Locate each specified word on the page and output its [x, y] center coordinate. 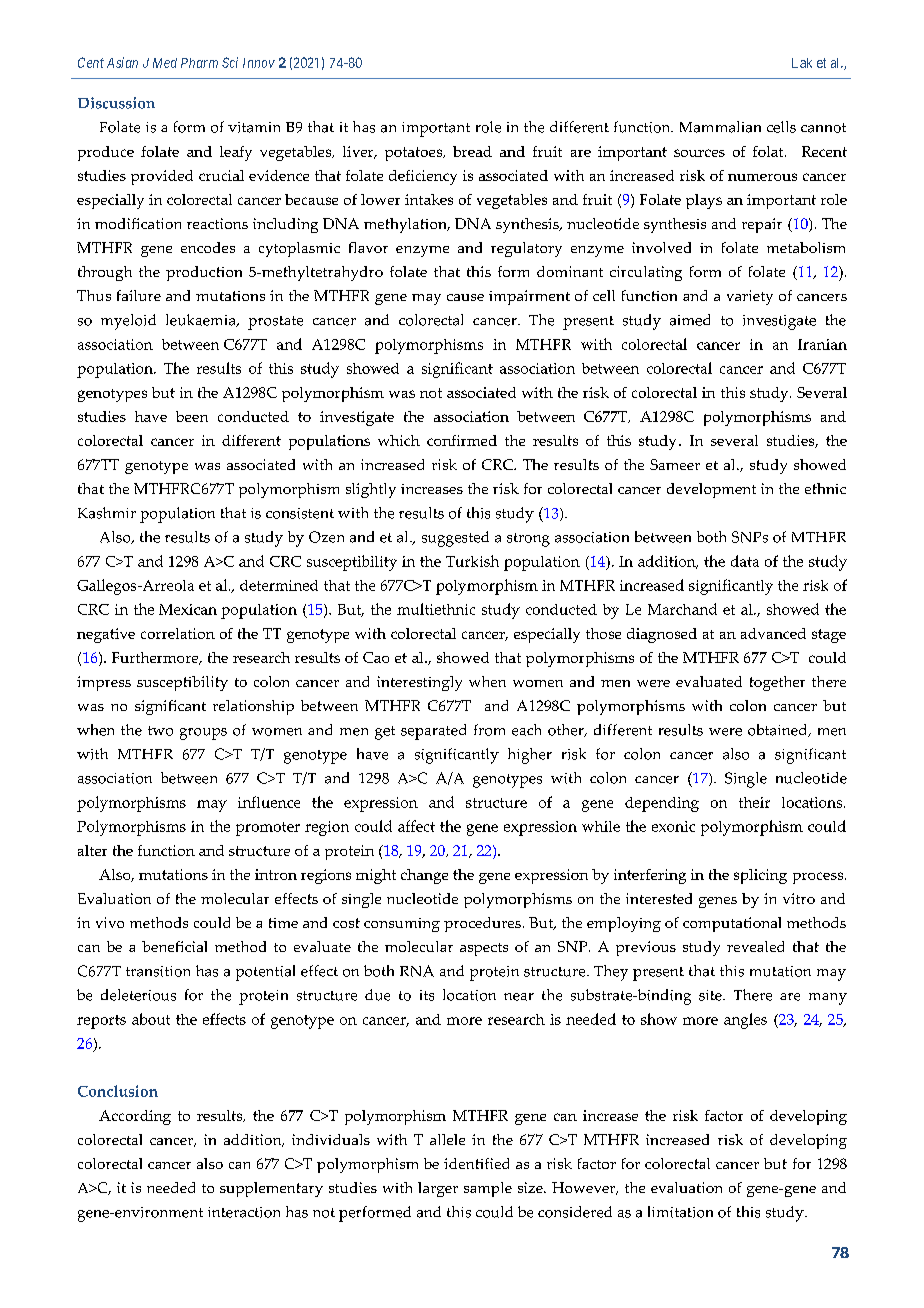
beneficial [174, 946]
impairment [529, 297]
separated [433, 732]
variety [750, 297]
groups [203, 734]
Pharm [199, 63]
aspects [484, 949]
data [745, 561]
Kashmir [107, 513]
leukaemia [202, 320]
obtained [779, 730]
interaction [244, 1212]
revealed [755, 946]
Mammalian [720, 127]
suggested [455, 539]
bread [472, 151]
